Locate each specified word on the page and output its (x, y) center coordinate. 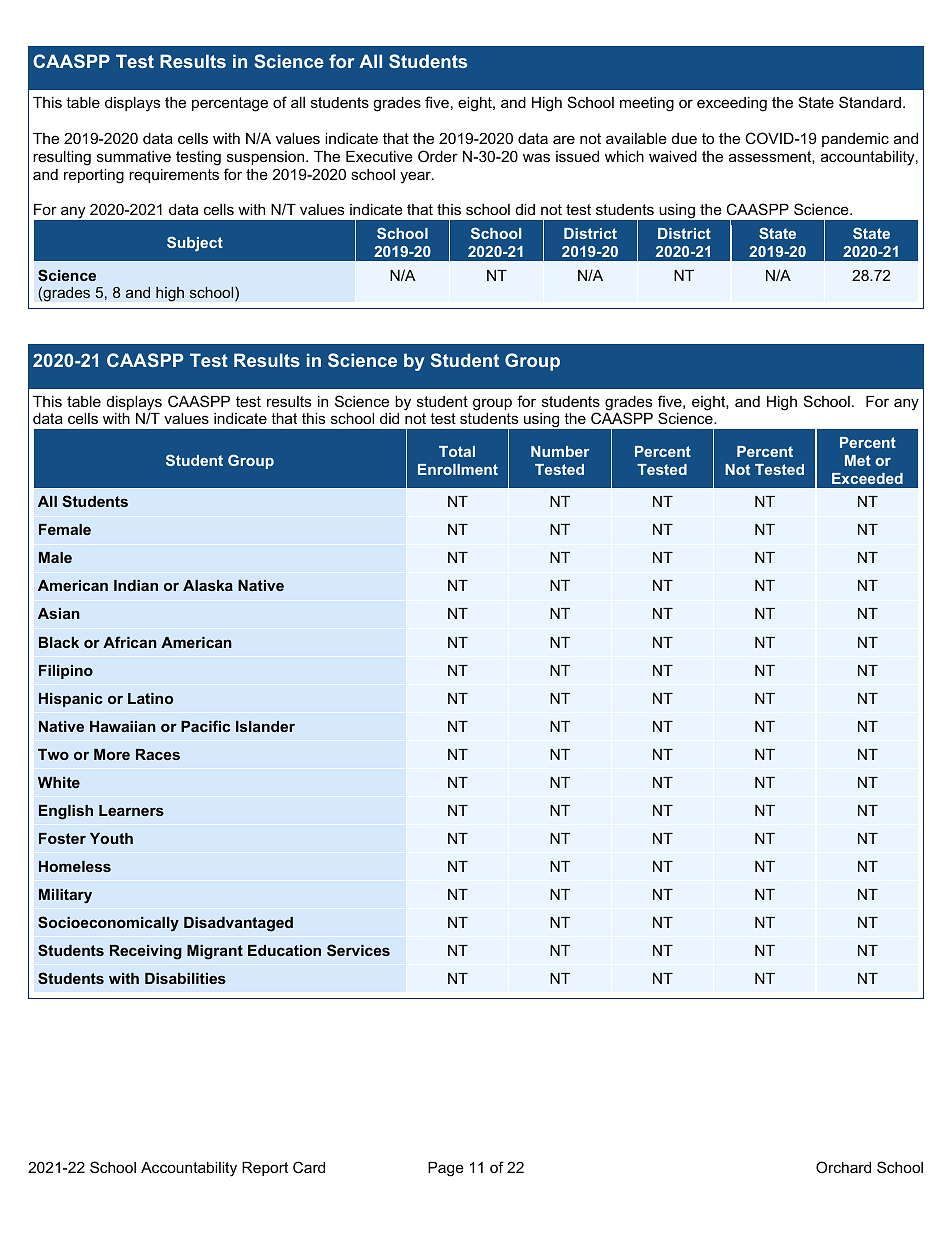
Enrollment (458, 469)
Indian (136, 585)
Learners (131, 810)
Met (858, 460)
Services (358, 950)
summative (134, 156)
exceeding (732, 104)
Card (309, 1167)
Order (438, 156)
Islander (265, 726)
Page (446, 1169)
